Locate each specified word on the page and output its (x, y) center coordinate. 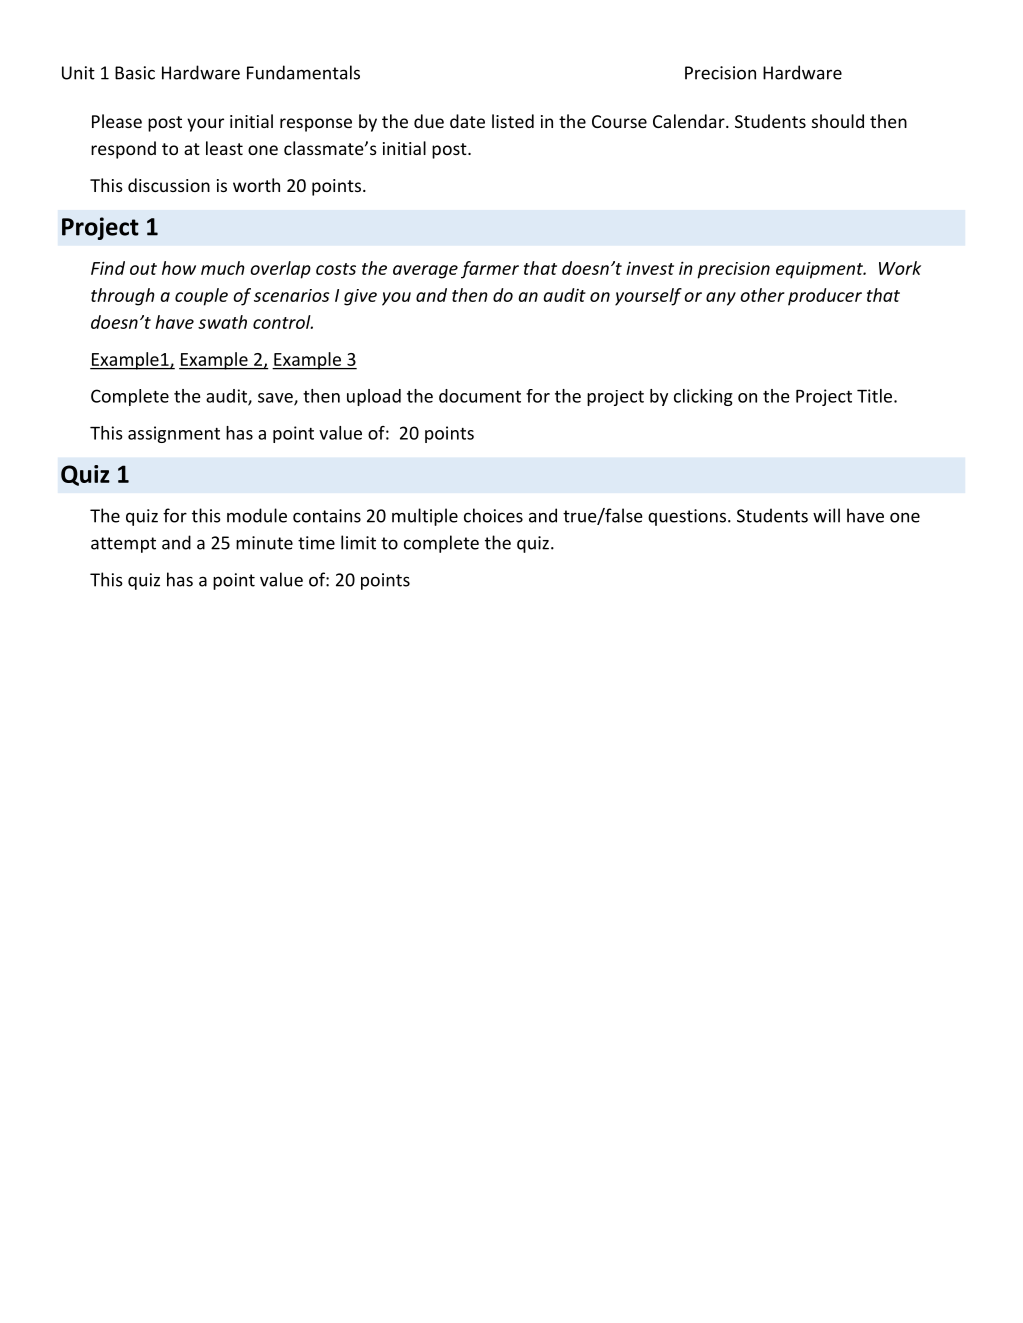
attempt (123, 545)
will (826, 515)
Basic (135, 73)
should (838, 121)
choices (493, 515)
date (467, 121)
